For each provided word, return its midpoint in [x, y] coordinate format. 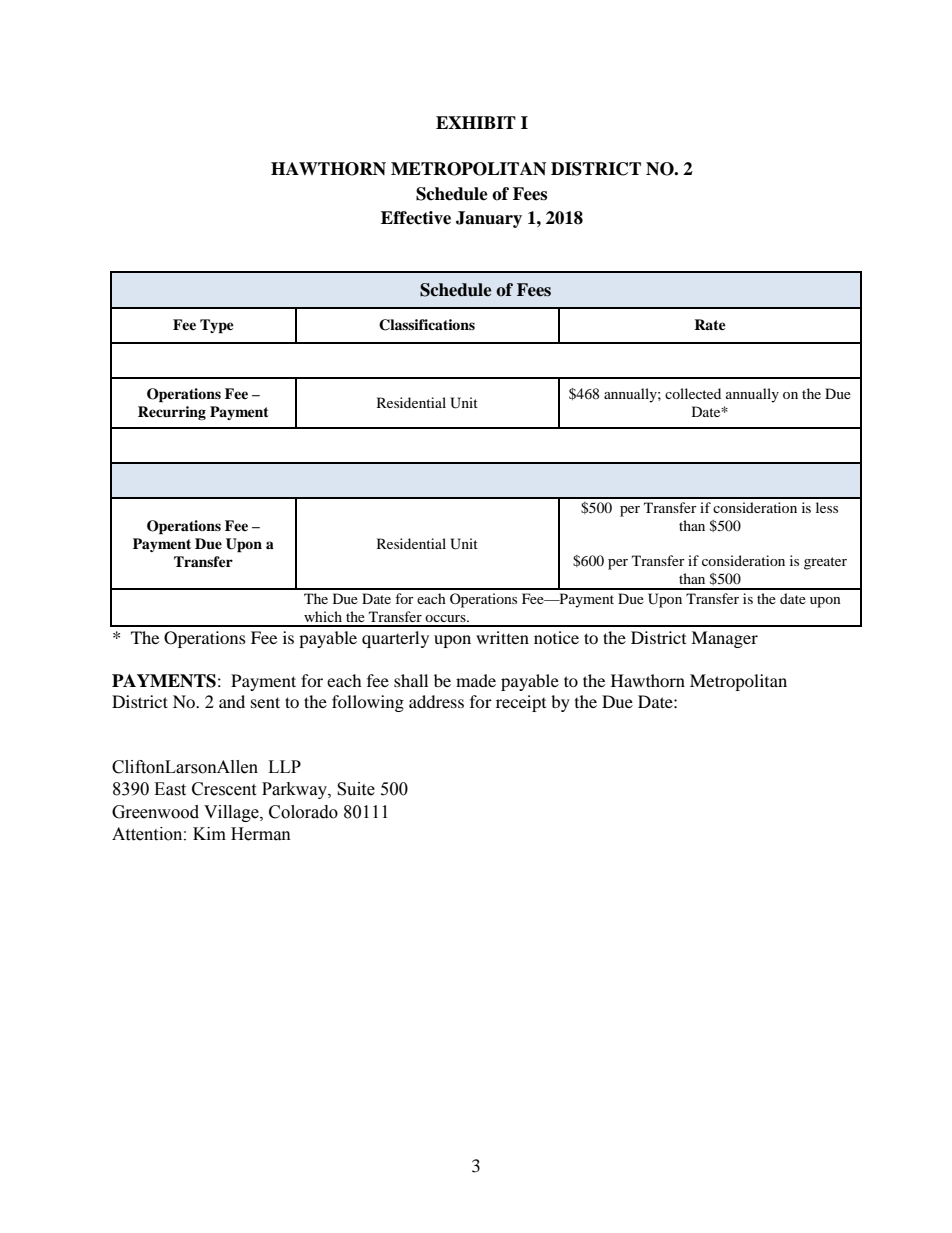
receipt [521, 703]
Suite [356, 789]
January [489, 219]
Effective [416, 218]
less [827, 507]
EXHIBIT [476, 122]
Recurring [172, 413]
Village [232, 813]
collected [693, 393]
